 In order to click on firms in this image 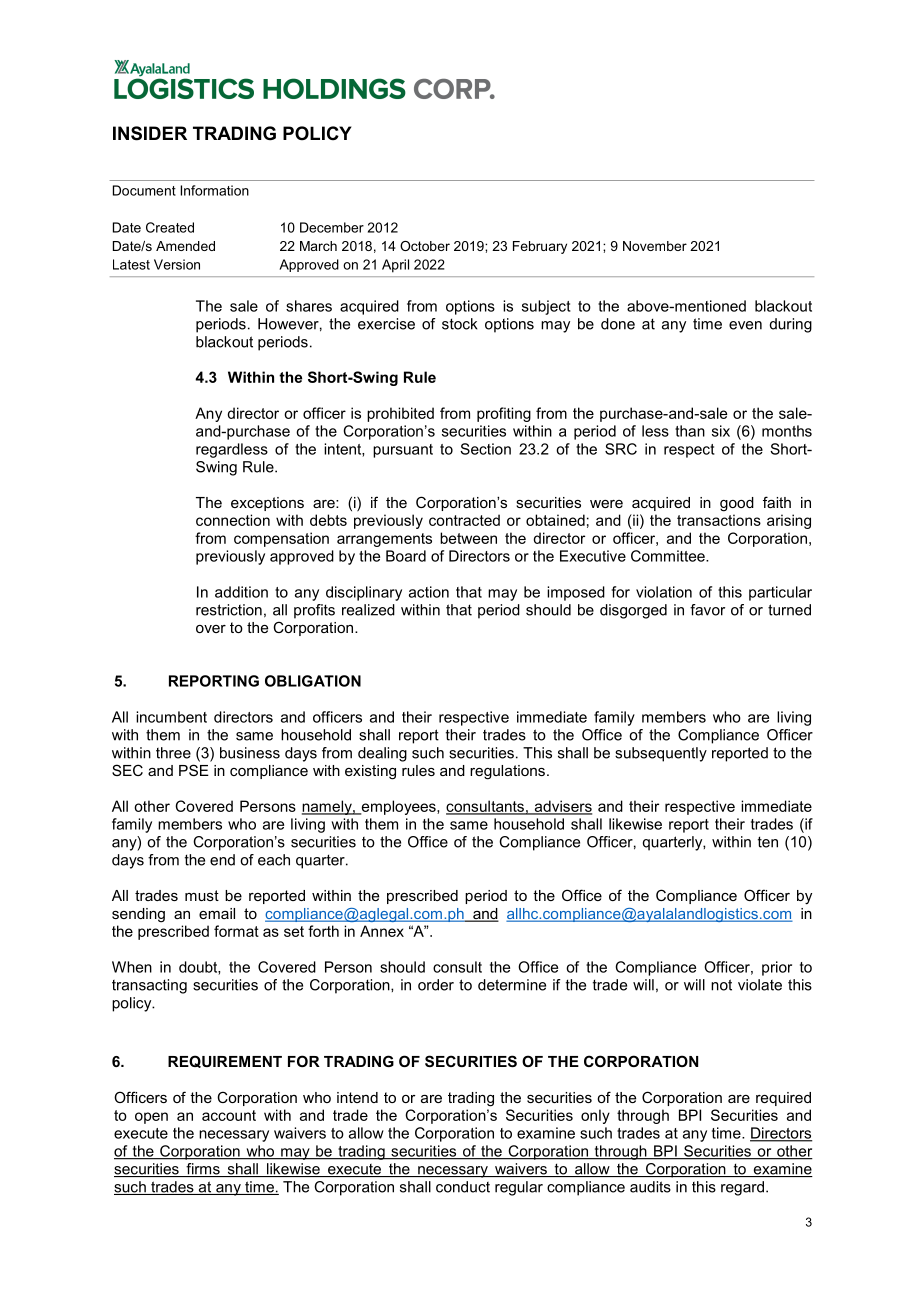, I will do `click(203, 1170)`.
